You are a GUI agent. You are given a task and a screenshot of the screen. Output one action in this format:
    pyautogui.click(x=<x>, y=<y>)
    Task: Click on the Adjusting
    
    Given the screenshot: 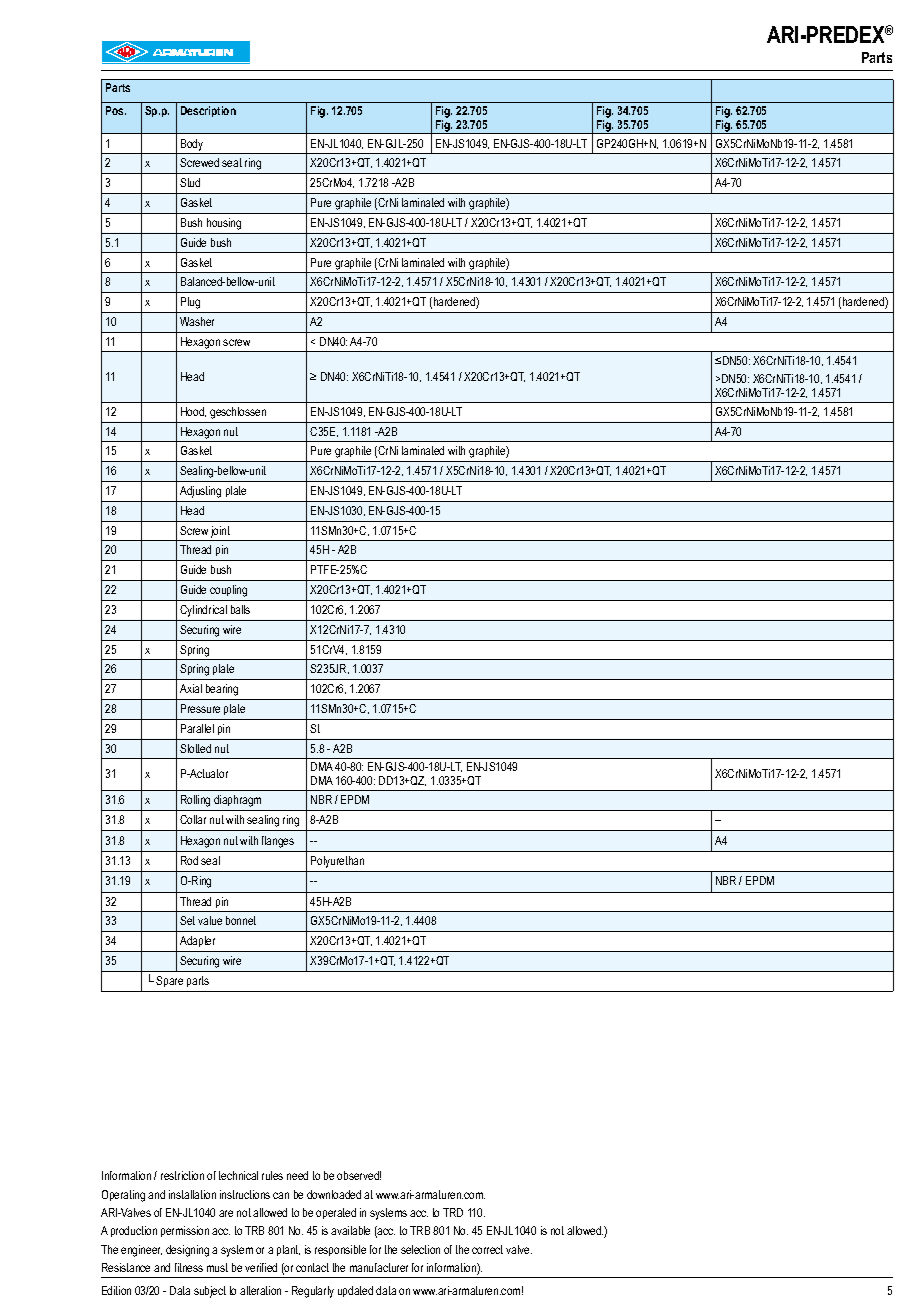 What is the action you would take?
    pyautogui.click(x=200, y=492)
